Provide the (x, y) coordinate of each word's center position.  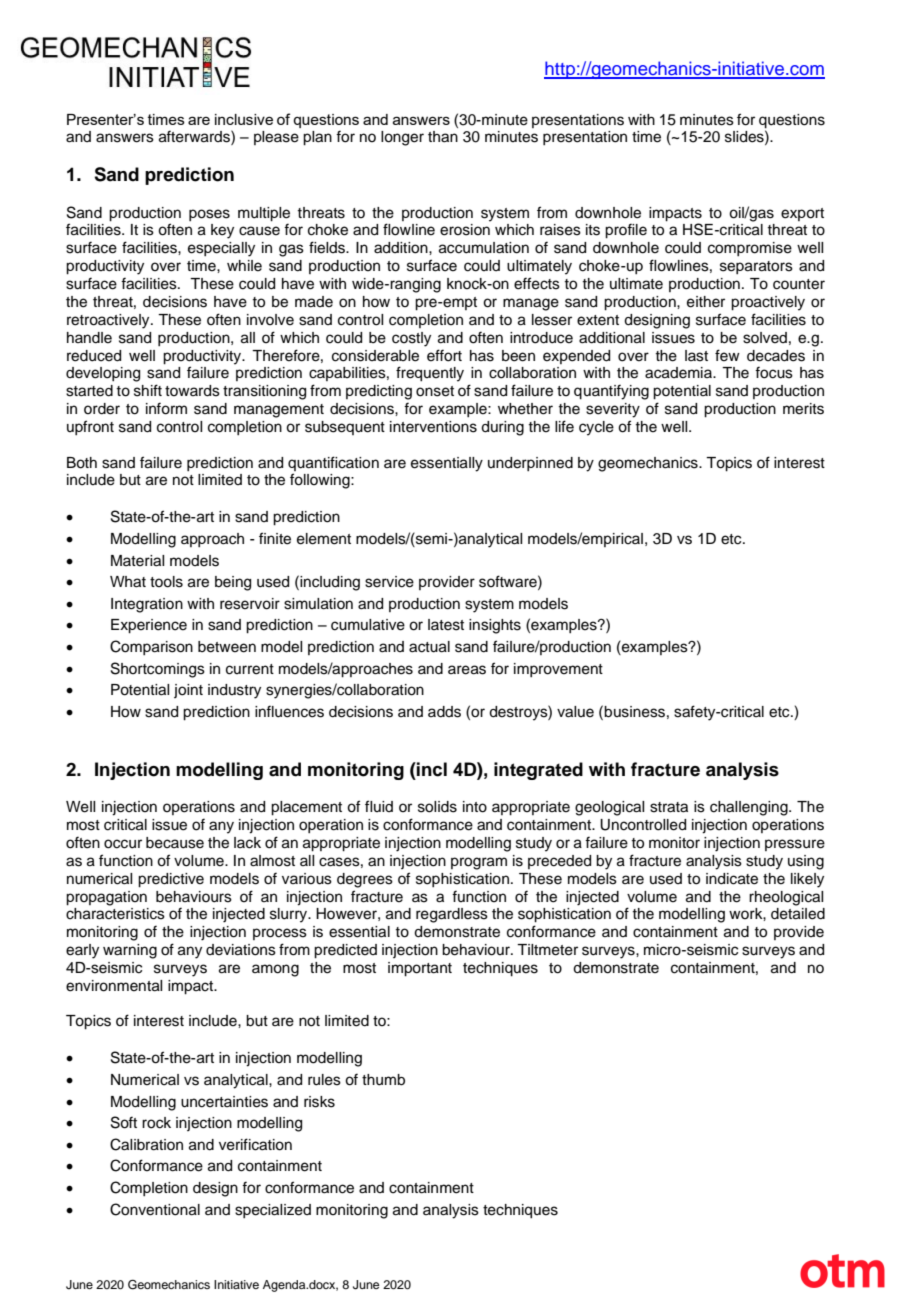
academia (679, 373)
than (443, 137)
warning (130, 951)
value (575, 712)
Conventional (155, 1209)
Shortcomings (158, 670)
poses (209, 215)
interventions (433, 427)
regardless (452, 915)
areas (467, 670)
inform (166, 408)
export (802, 214)
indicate (732, 879)
